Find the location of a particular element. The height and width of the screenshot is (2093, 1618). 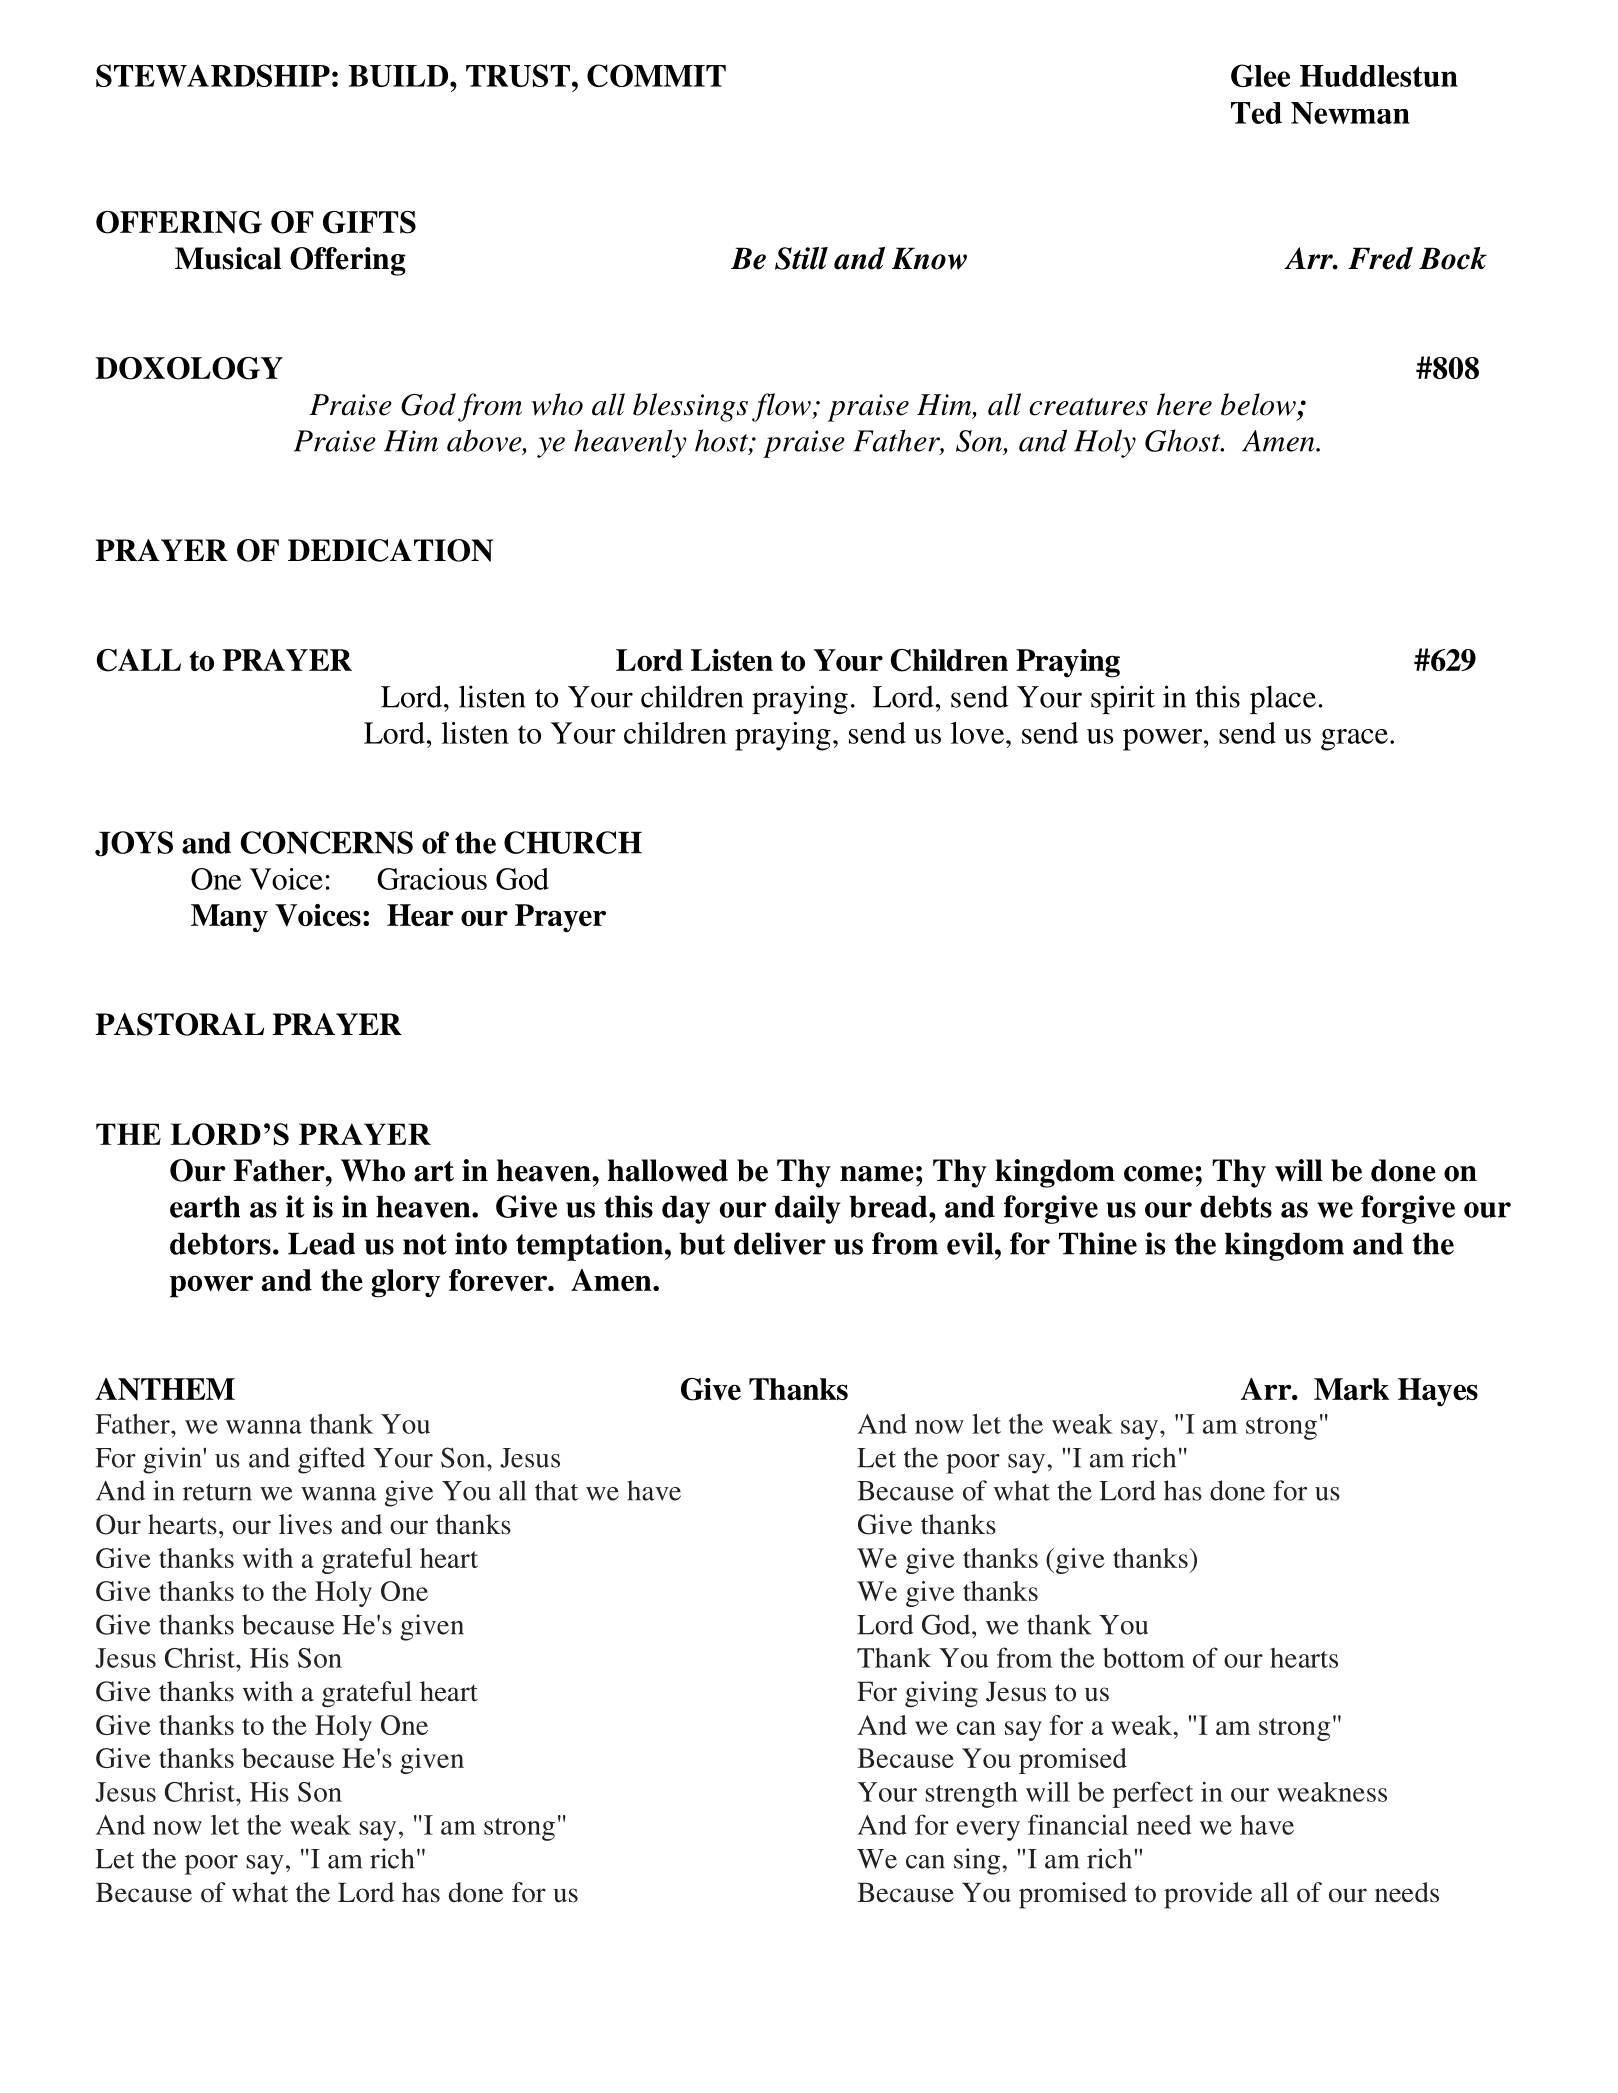

flow is located at coordinates (782, 407).
